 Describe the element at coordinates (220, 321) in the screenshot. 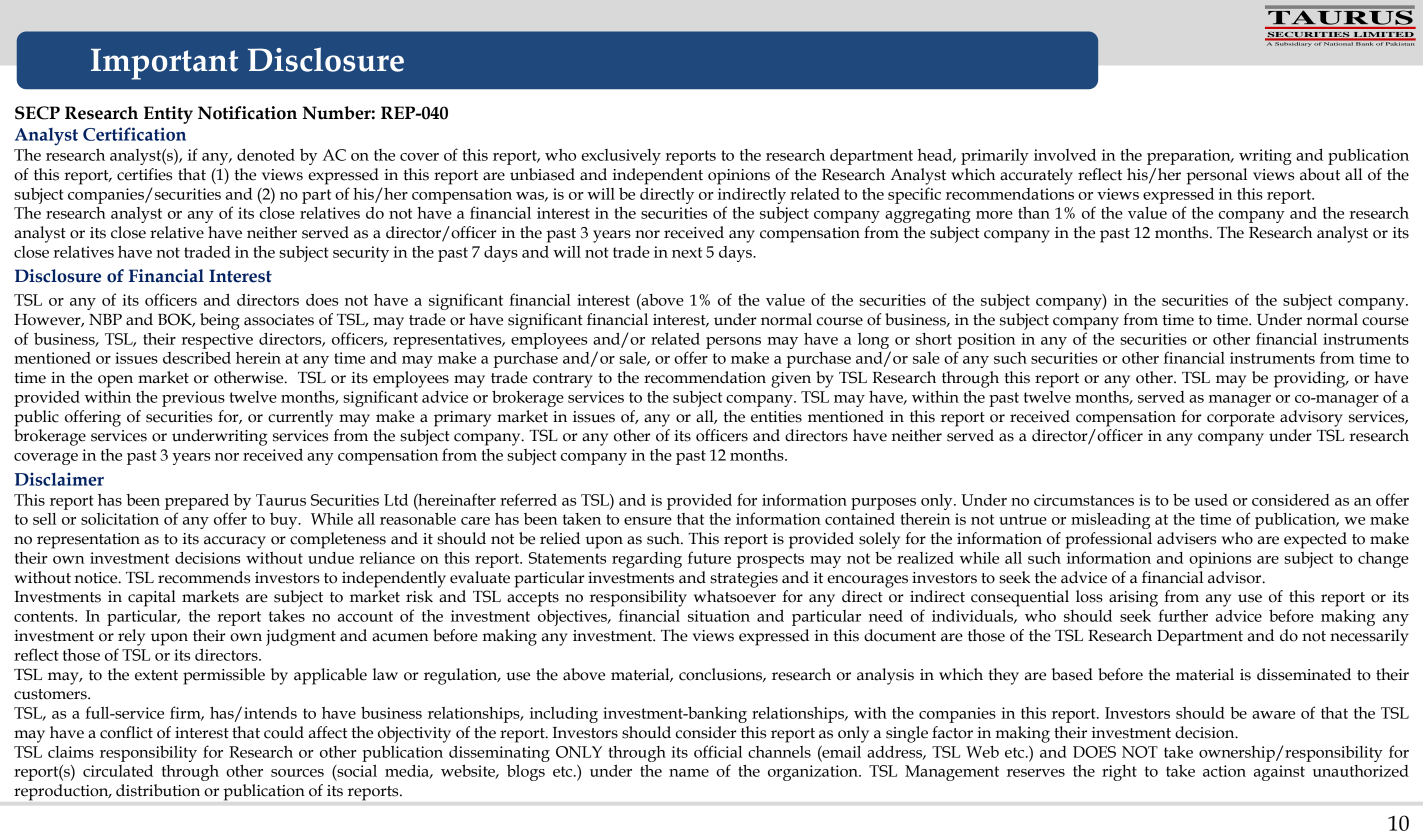

I see `being` at that location.
